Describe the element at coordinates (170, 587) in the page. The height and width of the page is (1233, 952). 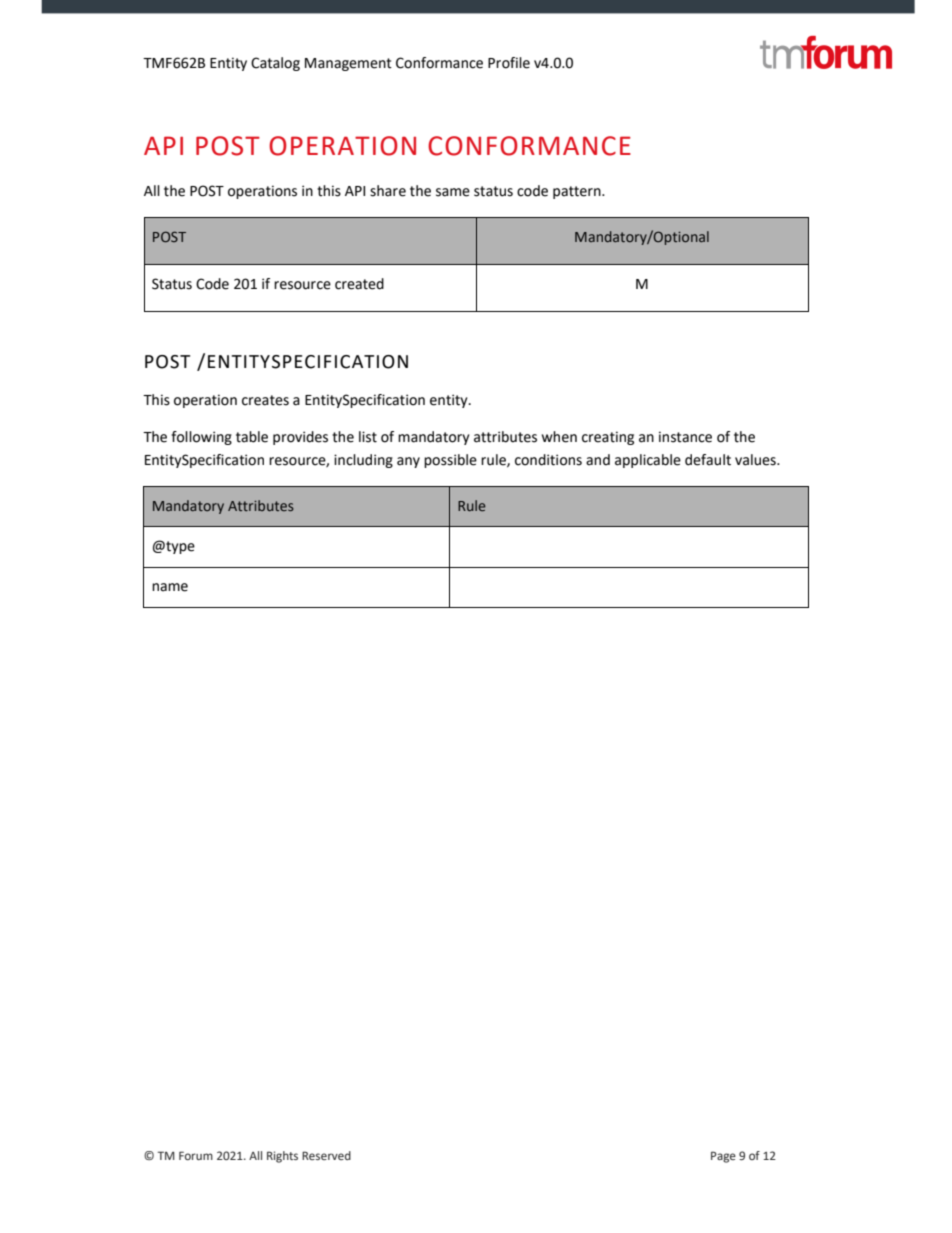
I see `name` at that location.
